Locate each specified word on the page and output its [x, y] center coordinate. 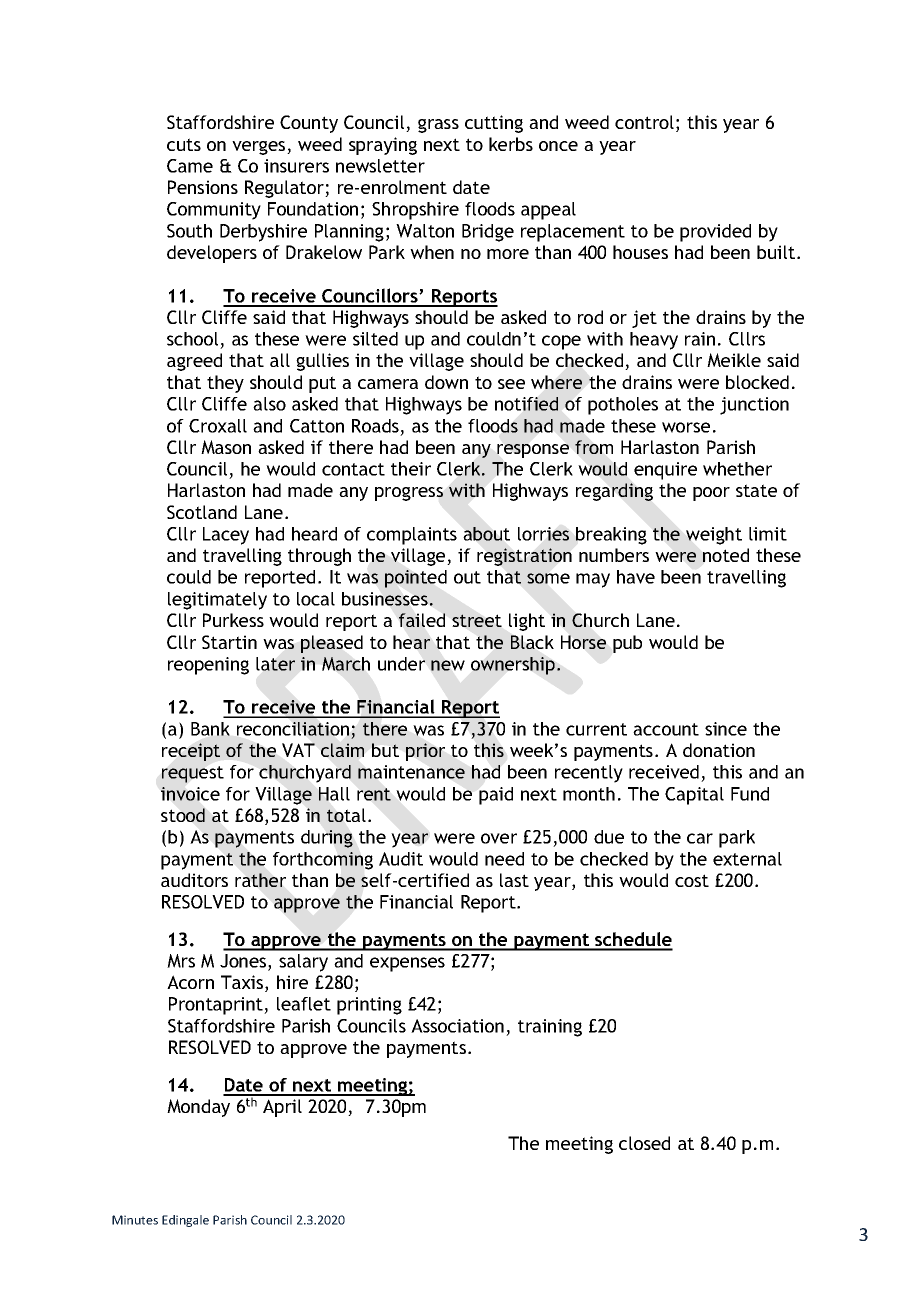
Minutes [135, 1220]
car [700, 838]
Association [457, 1026]
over [499, 838]
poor [711, 494]
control [644, 122]
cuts [184, 144]
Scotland [202, 512]
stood [183, 815]
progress [409, 494]
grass [438, 126]
